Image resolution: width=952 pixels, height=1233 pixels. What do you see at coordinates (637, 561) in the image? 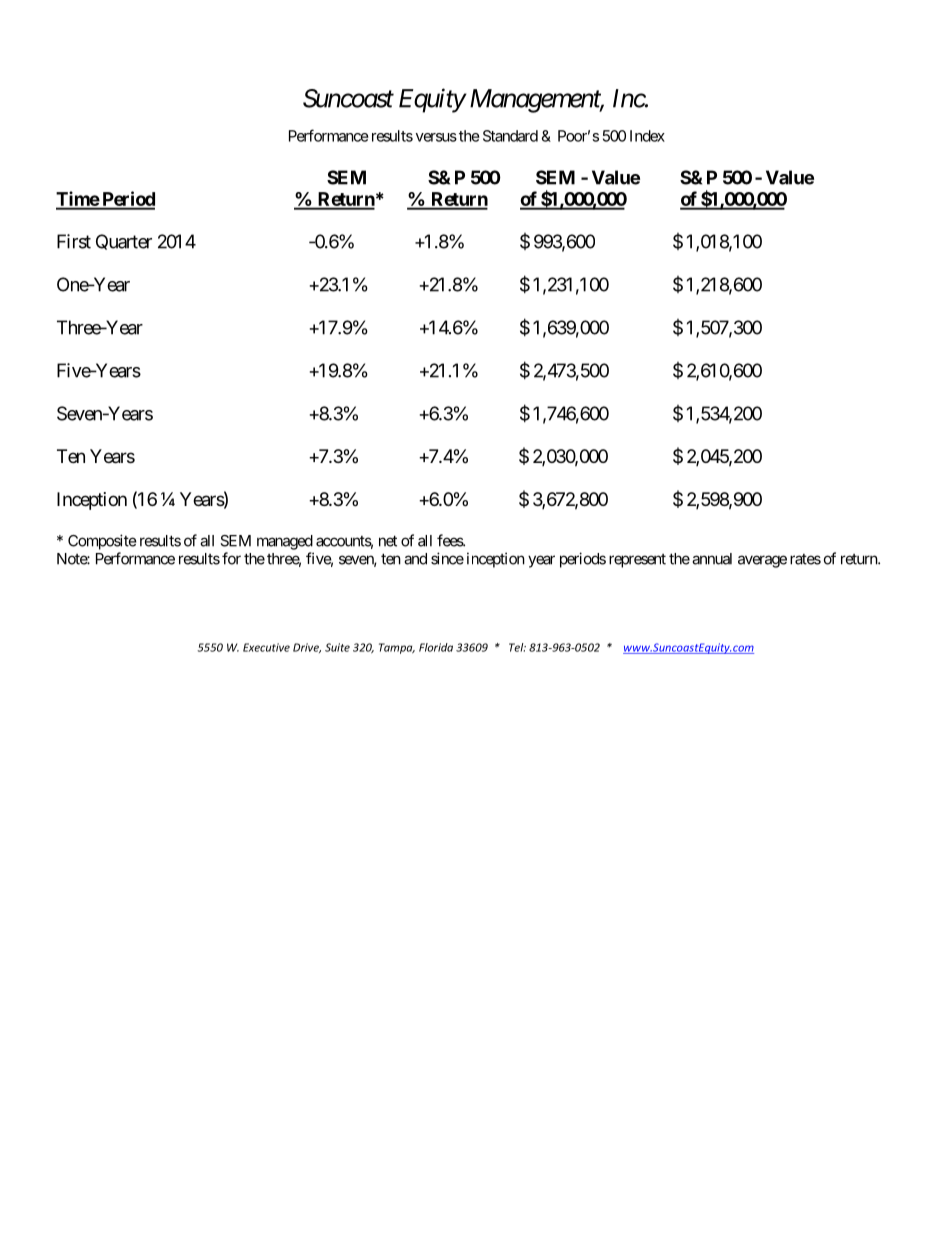
I see `represent` at bounding box center [637, 561].
